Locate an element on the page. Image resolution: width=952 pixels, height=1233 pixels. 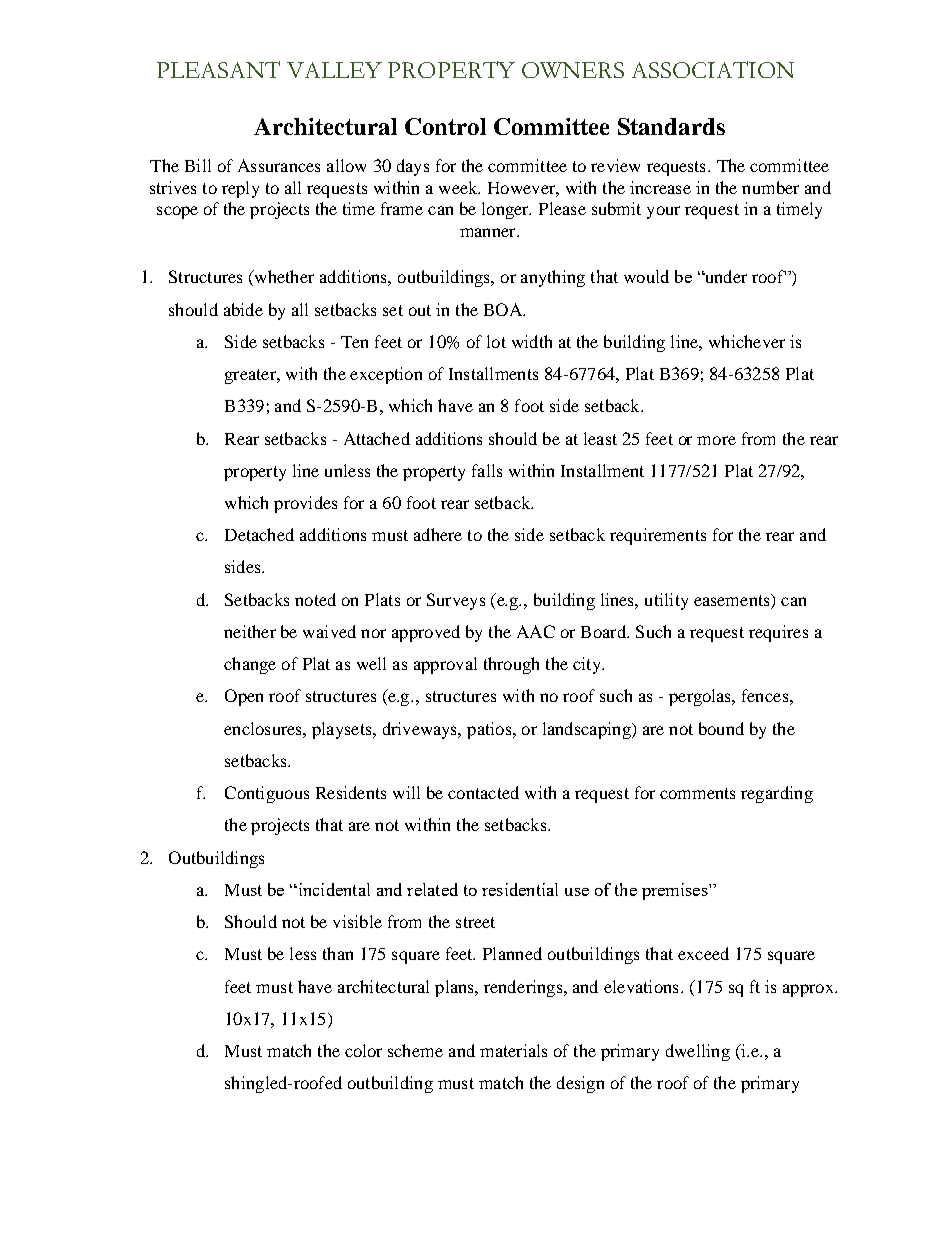
provides is located at coordinates (305, 504).
